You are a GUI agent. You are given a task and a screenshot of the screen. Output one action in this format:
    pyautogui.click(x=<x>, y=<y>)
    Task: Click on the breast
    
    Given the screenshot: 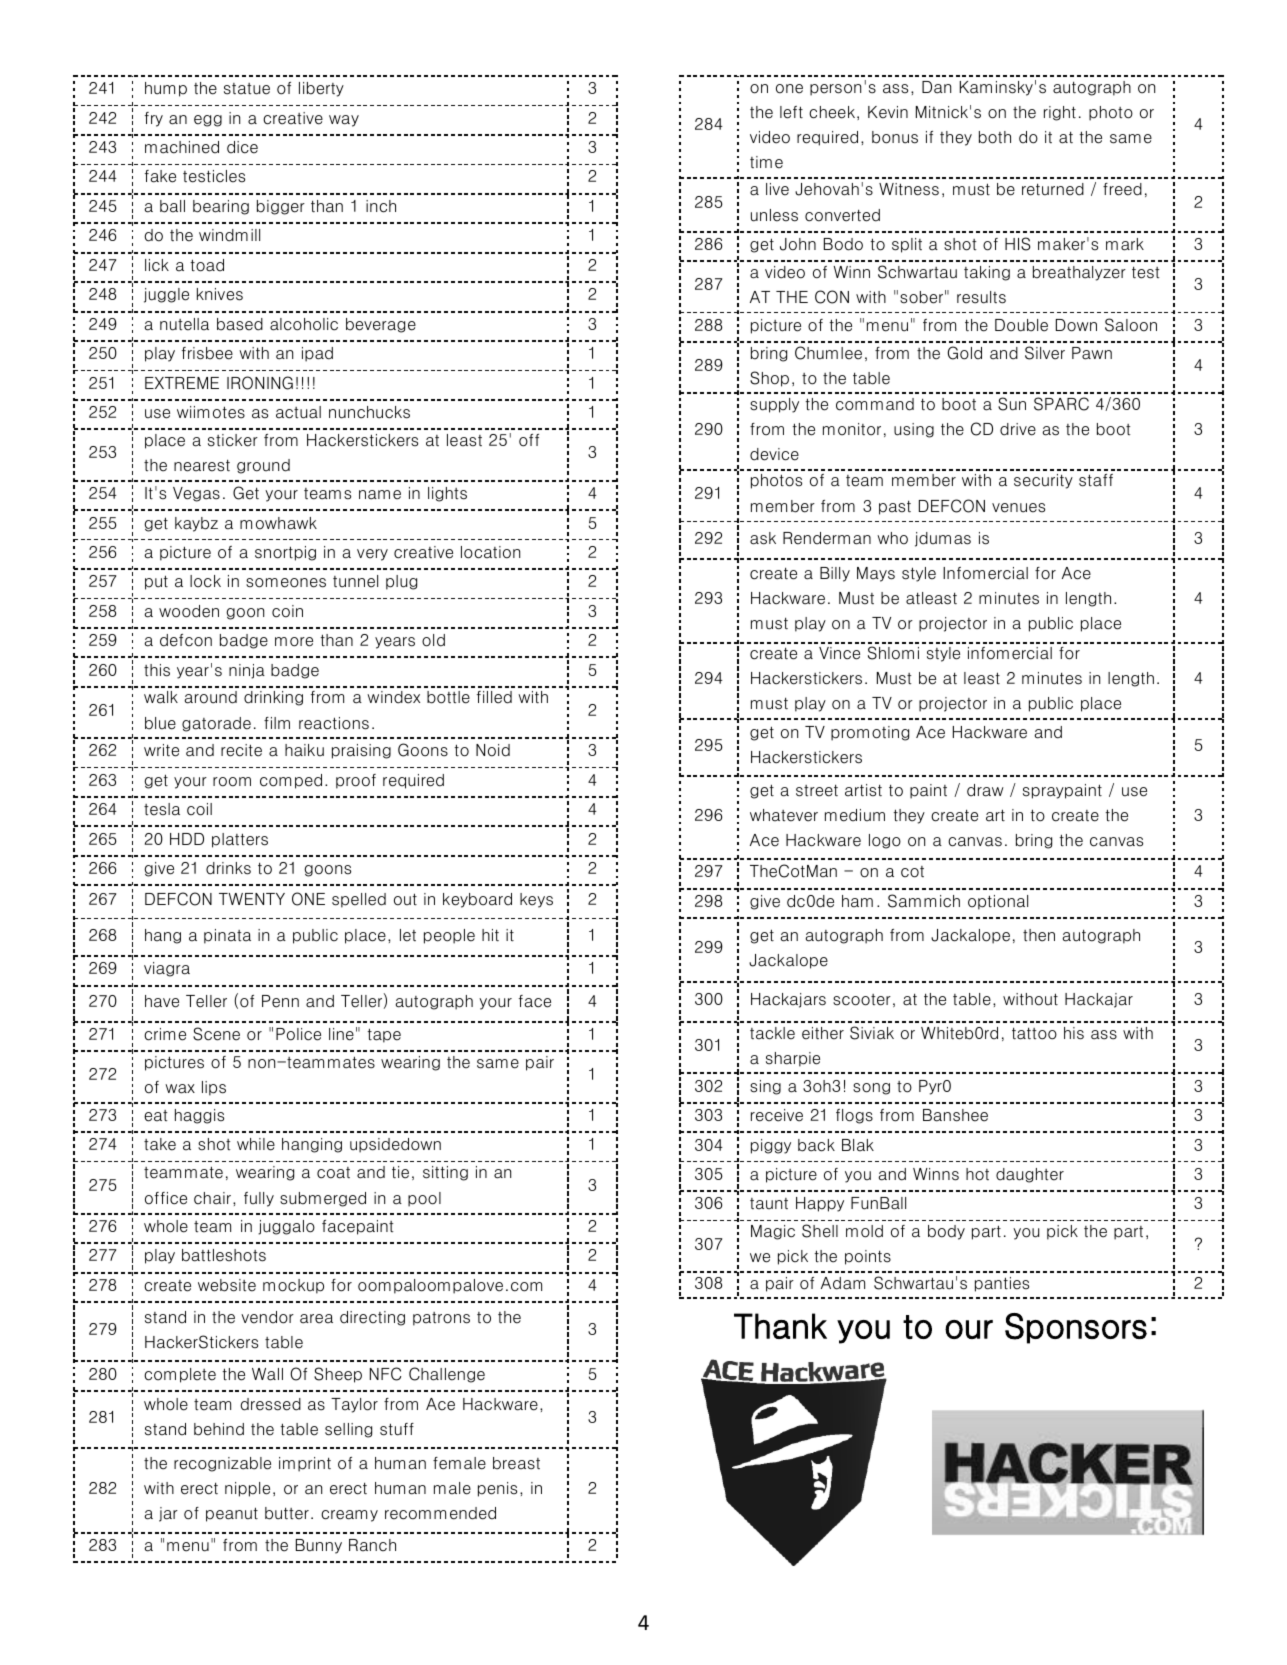 What is the action you would take?
    pyautogui.click(x=516, y=1463)
